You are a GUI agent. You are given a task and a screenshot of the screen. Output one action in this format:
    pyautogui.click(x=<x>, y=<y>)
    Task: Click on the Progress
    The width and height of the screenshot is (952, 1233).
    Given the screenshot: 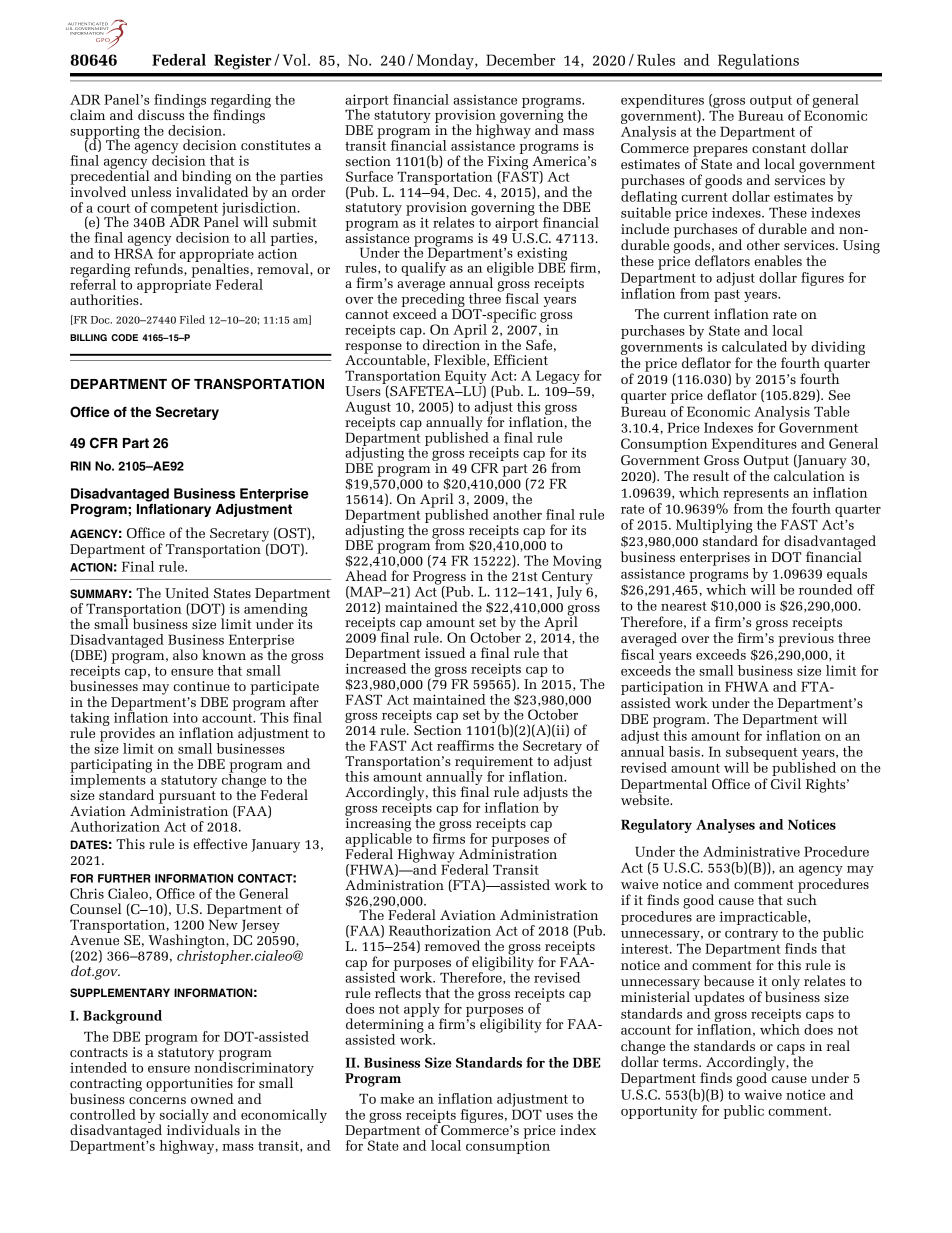 What is the action you would take?
    pyautogui.click(x=439, y=579)
